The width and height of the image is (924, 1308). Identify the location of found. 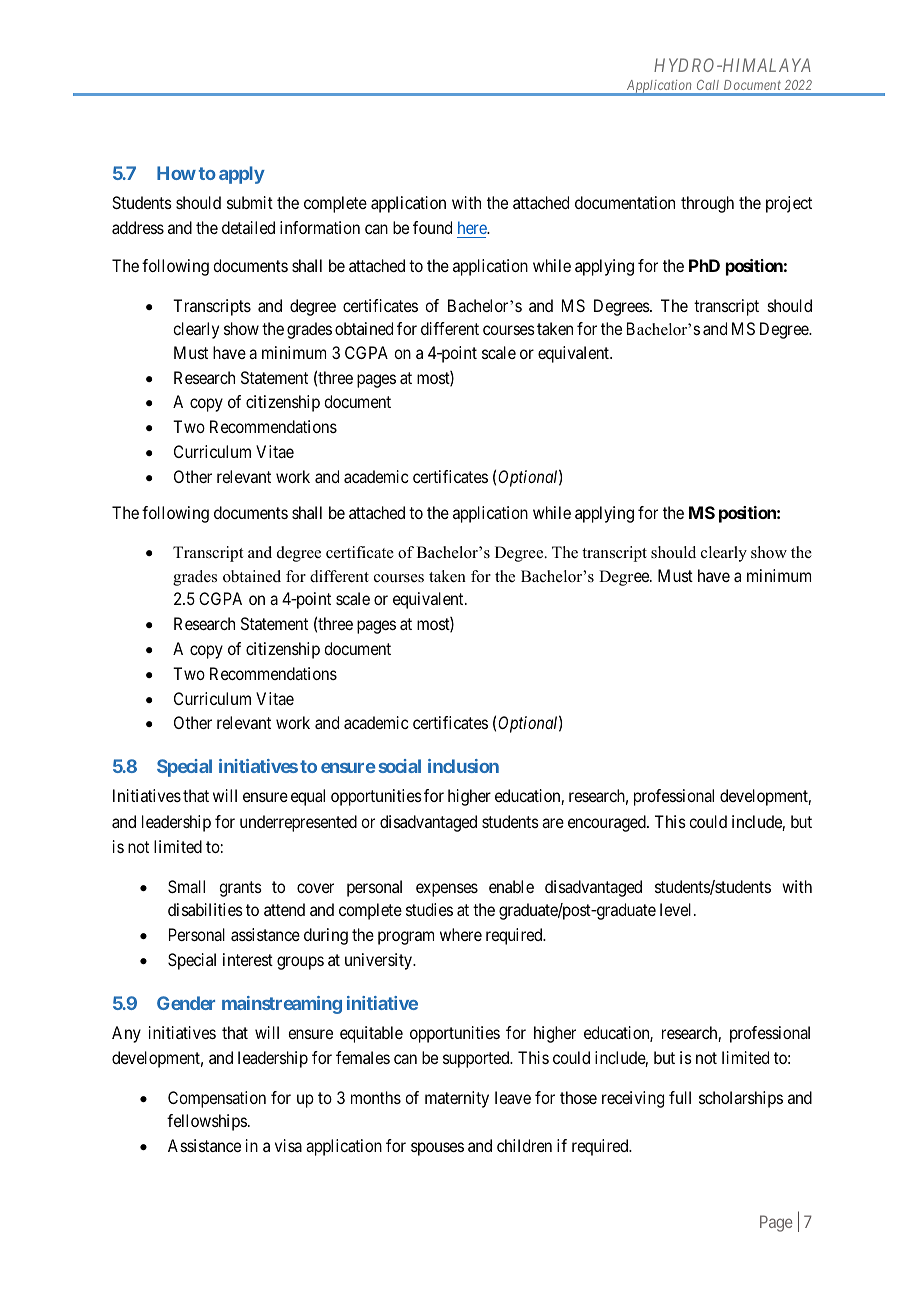
(432, 227).
